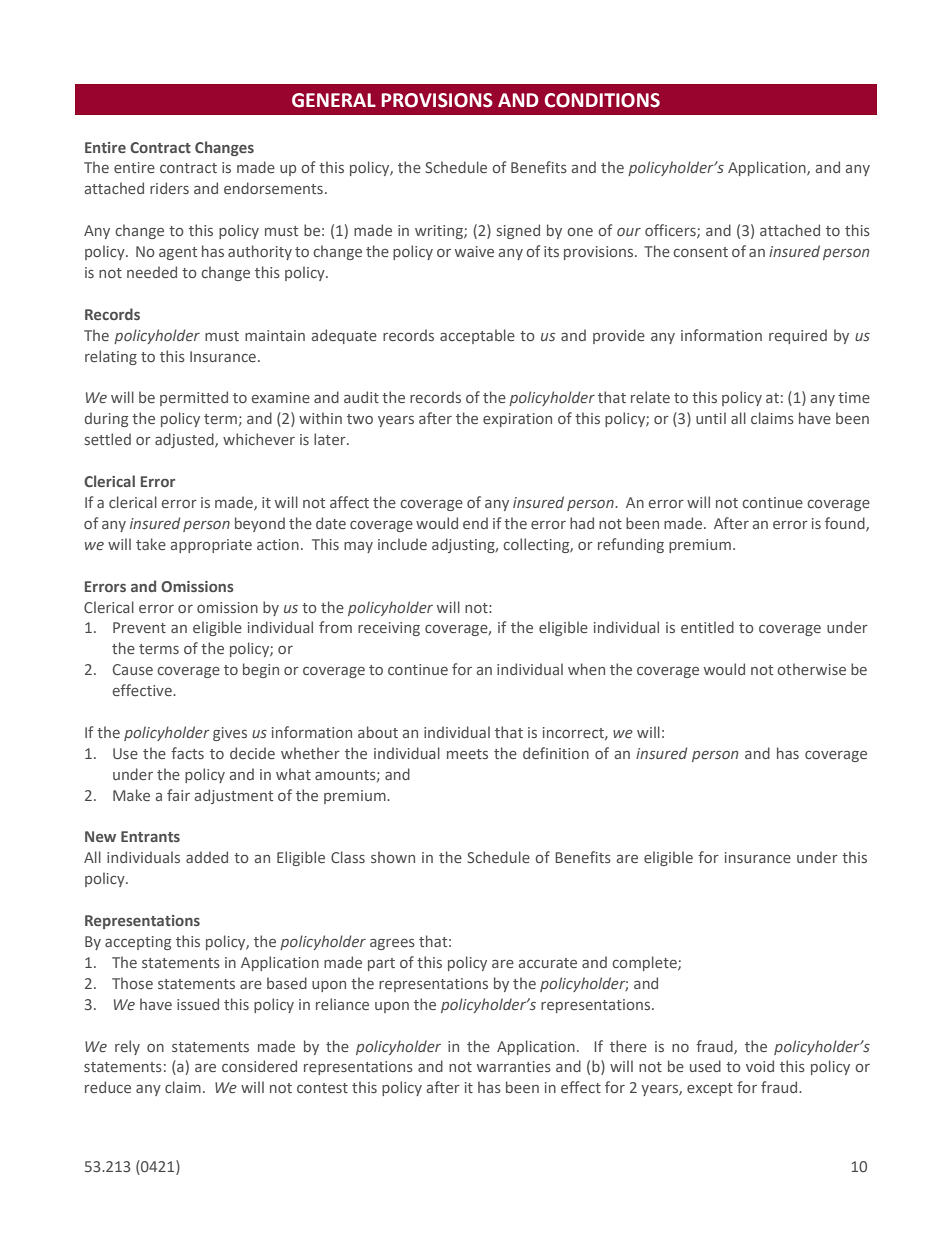  Describe the element at coordinates (477, 336) in the image. I see `acceptable` at that location.
